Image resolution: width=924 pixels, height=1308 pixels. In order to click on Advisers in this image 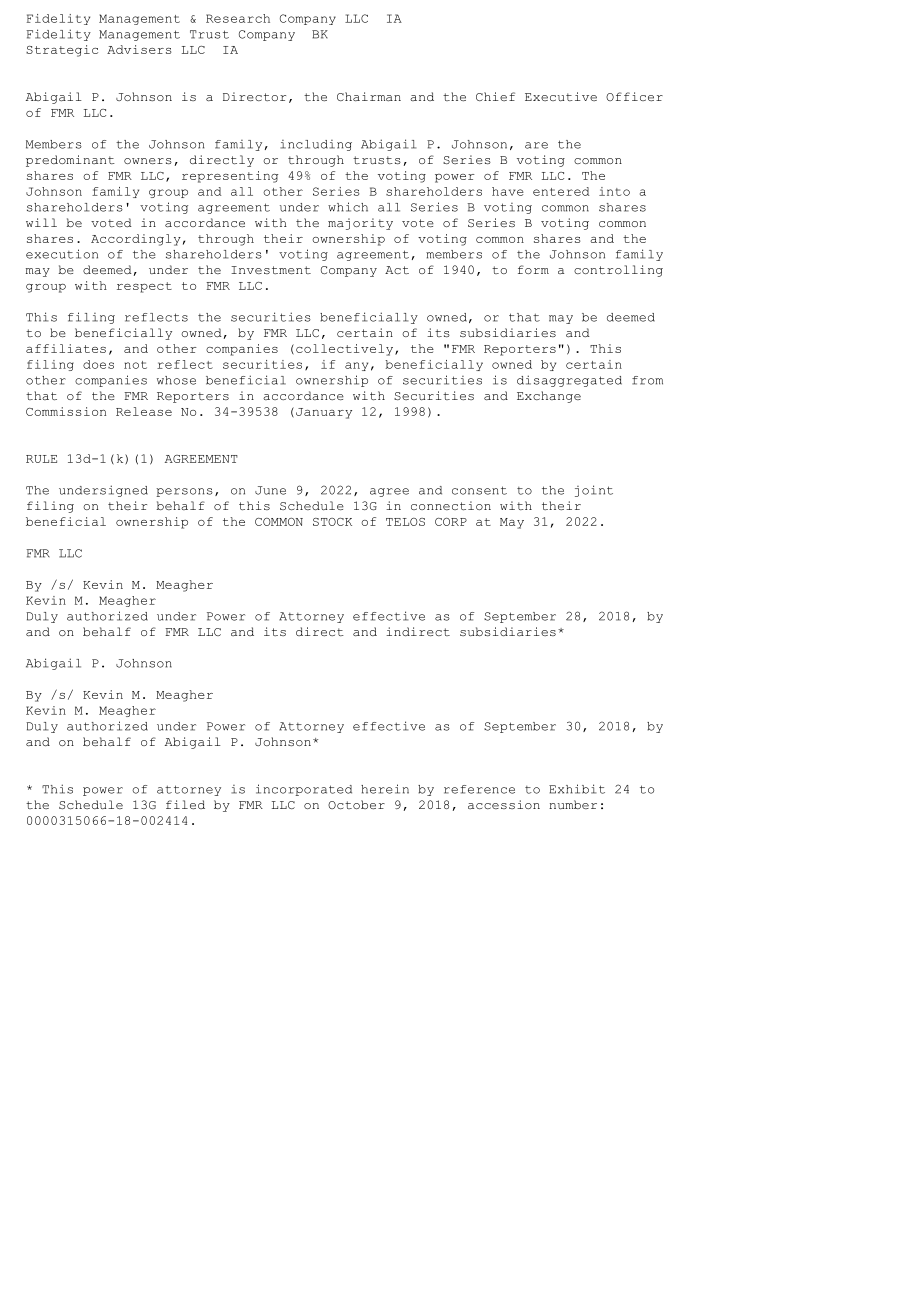, I will do `click(139, 49)`.
